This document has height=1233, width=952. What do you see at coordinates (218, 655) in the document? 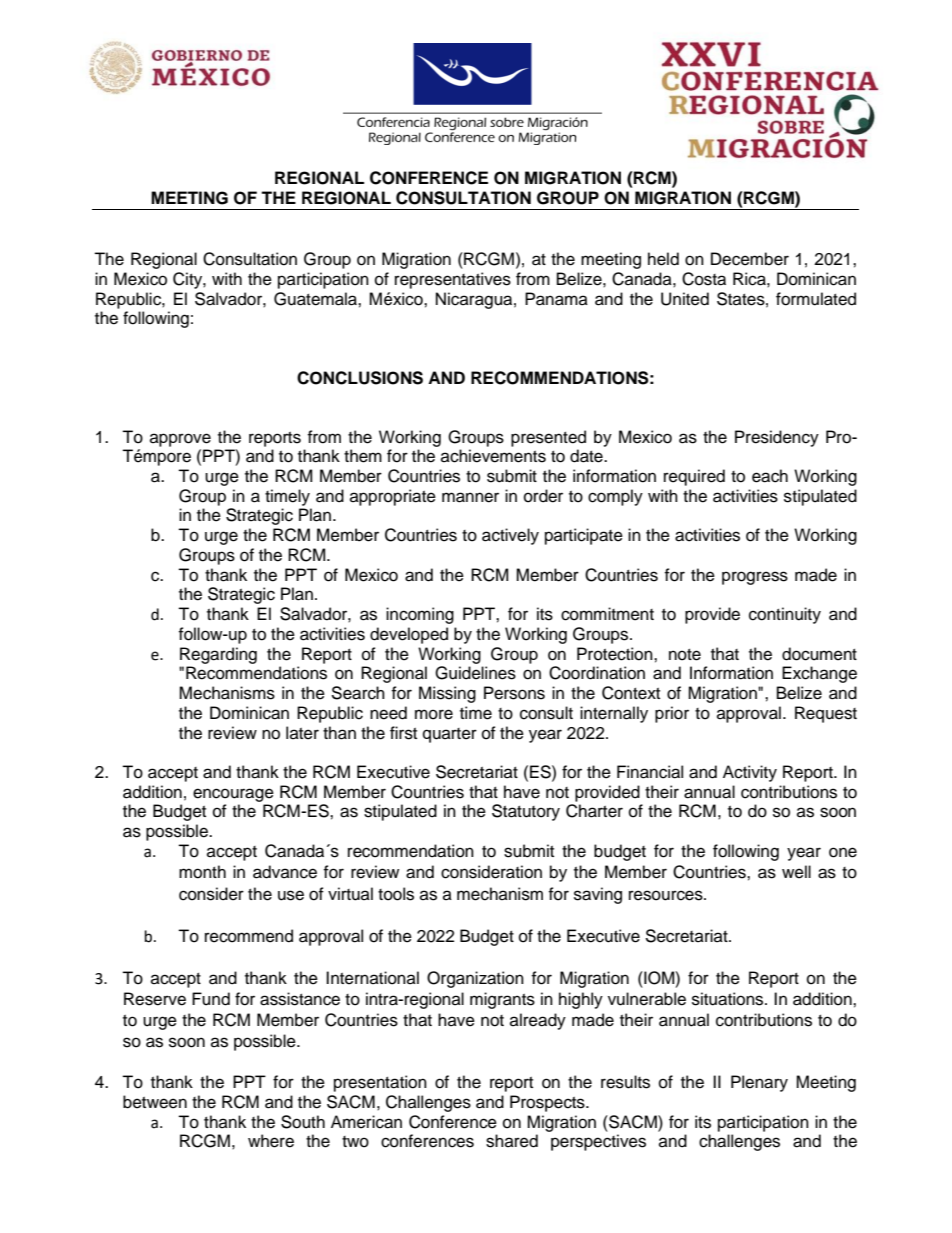
I see `Regarding` at bounding box center [218, 655].
